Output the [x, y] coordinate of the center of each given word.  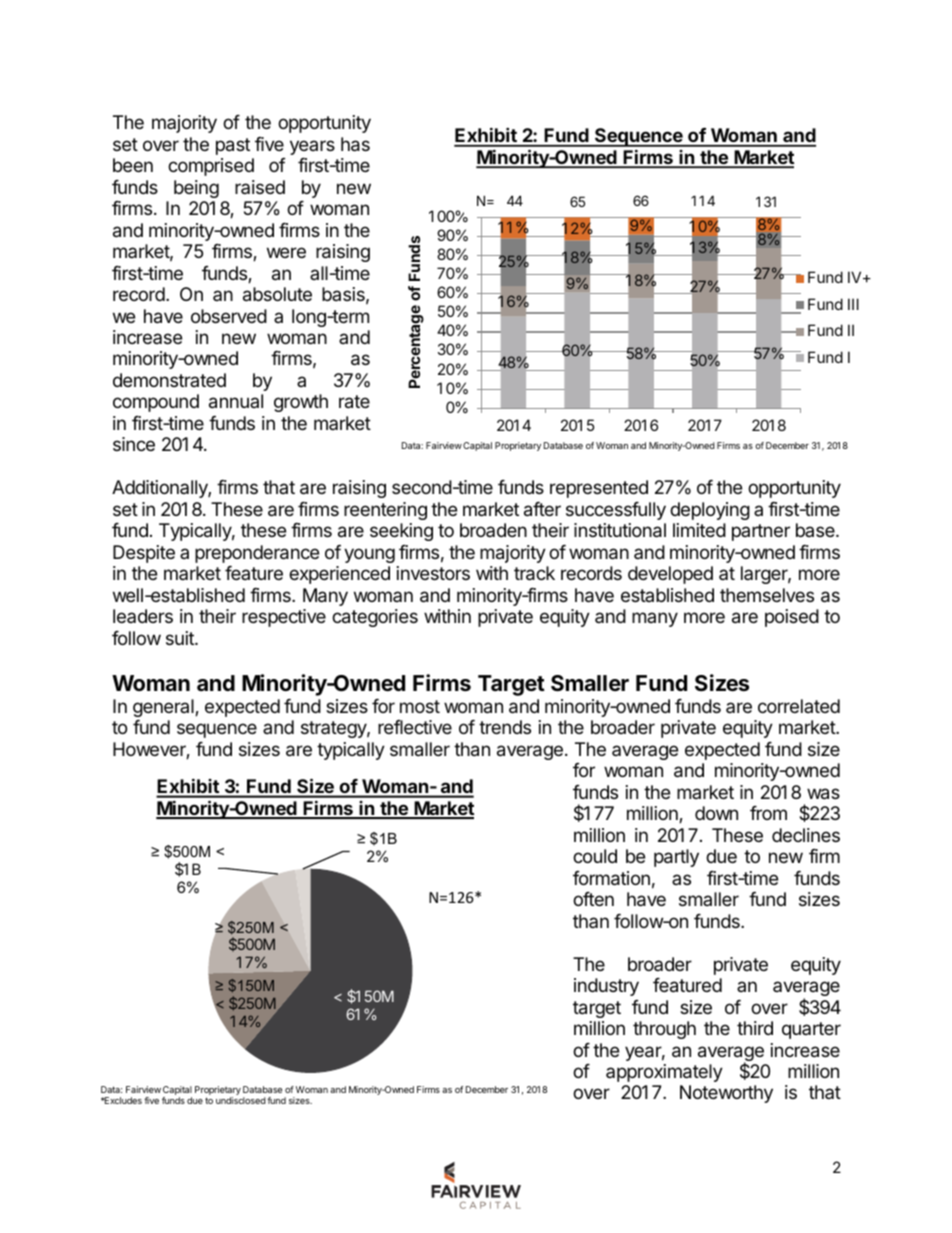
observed [229, 316]
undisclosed [241, 1100]
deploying [710, 511]
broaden [493, 530]
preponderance [257, 554]
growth [301, 403]
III [853, 304]
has [355, 144]
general [164, 708]
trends [505, 727]
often [593, 899]
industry [606, 987]
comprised [211, 167]
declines [806, 835]
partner [761, 532]
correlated [799, 706]
